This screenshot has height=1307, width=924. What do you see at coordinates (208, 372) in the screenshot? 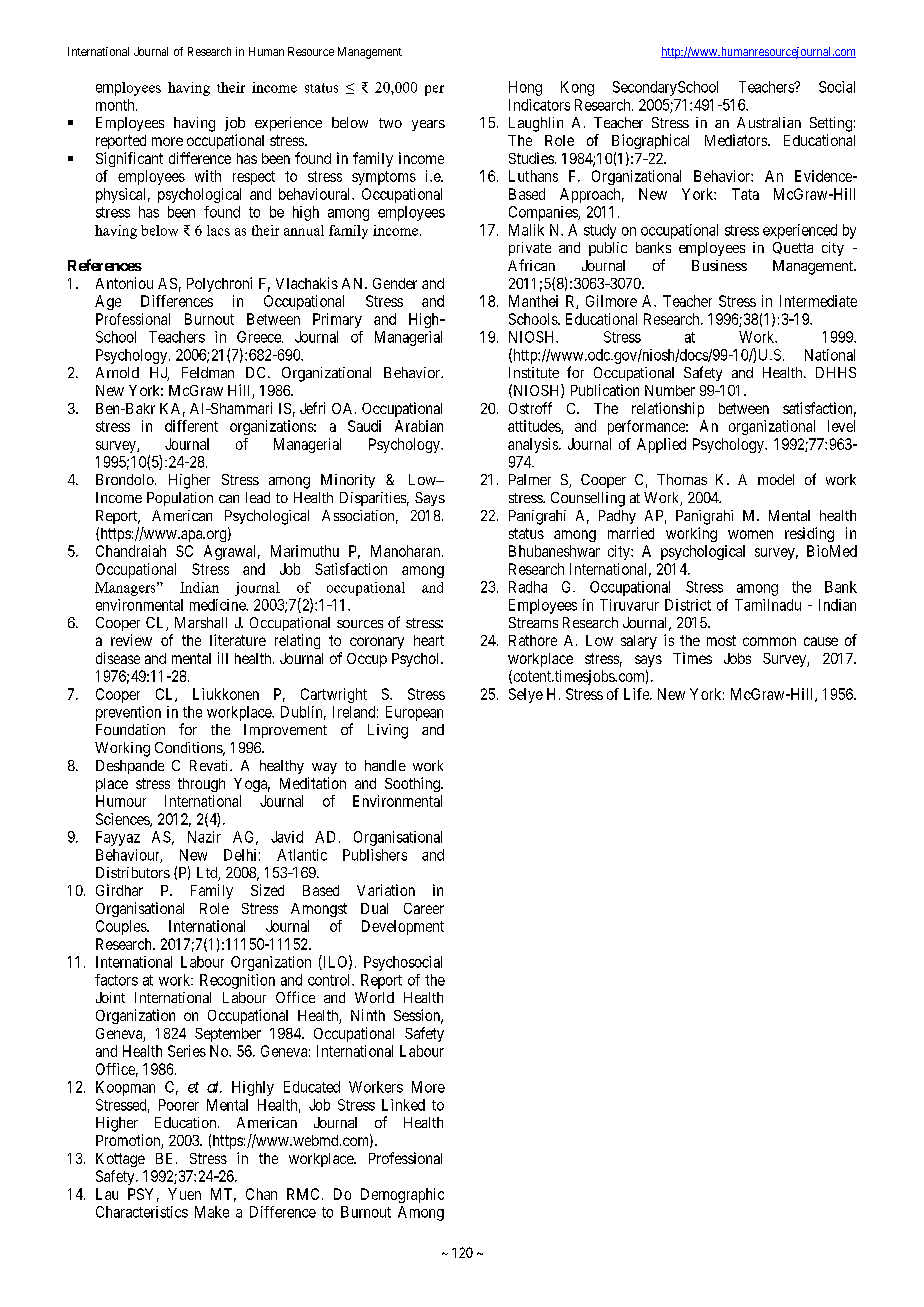
I see `Feldman` at bounding box center [208, 372].
